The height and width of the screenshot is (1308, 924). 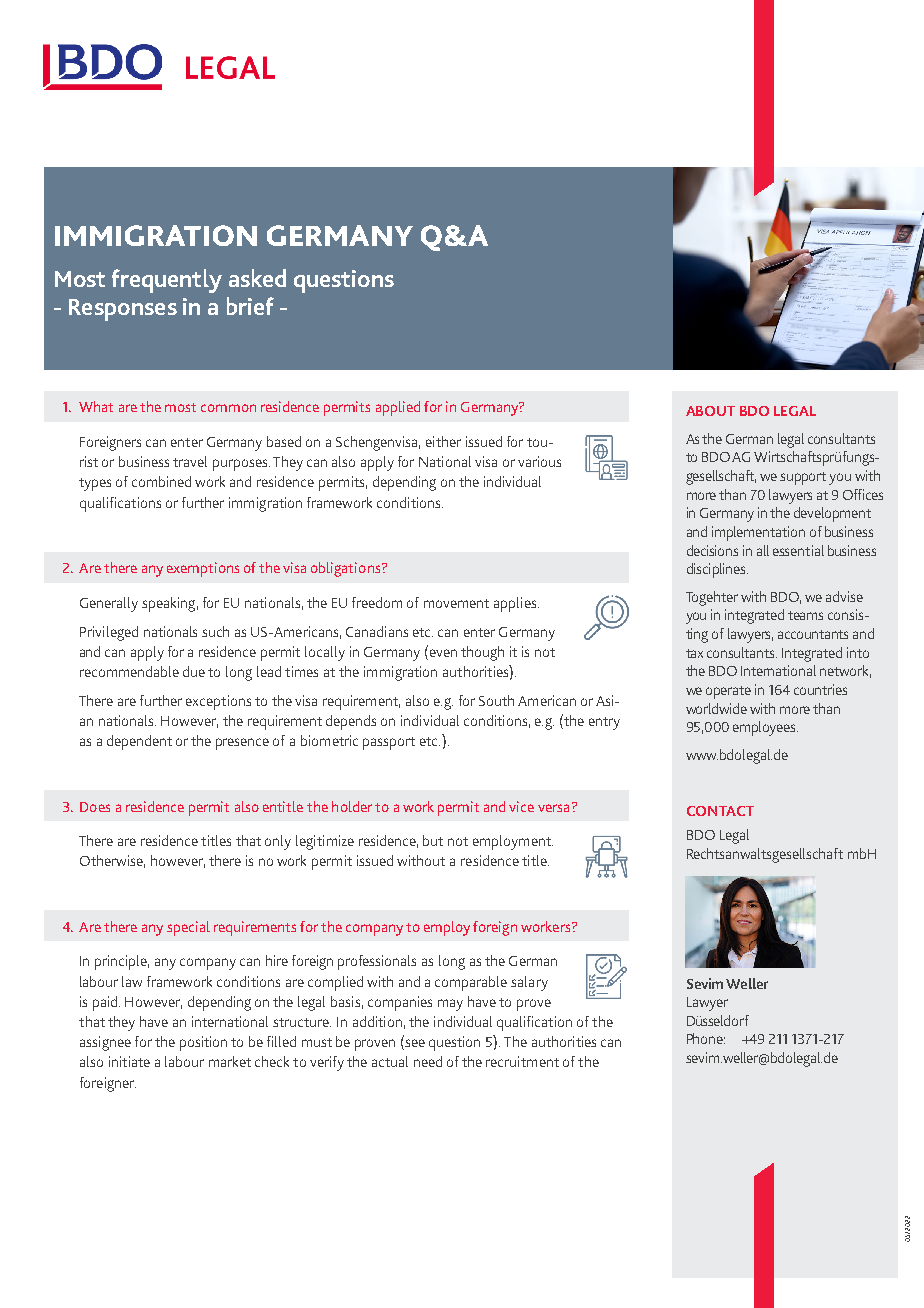 I want to click on frequently, so click(x=167, y=281).
